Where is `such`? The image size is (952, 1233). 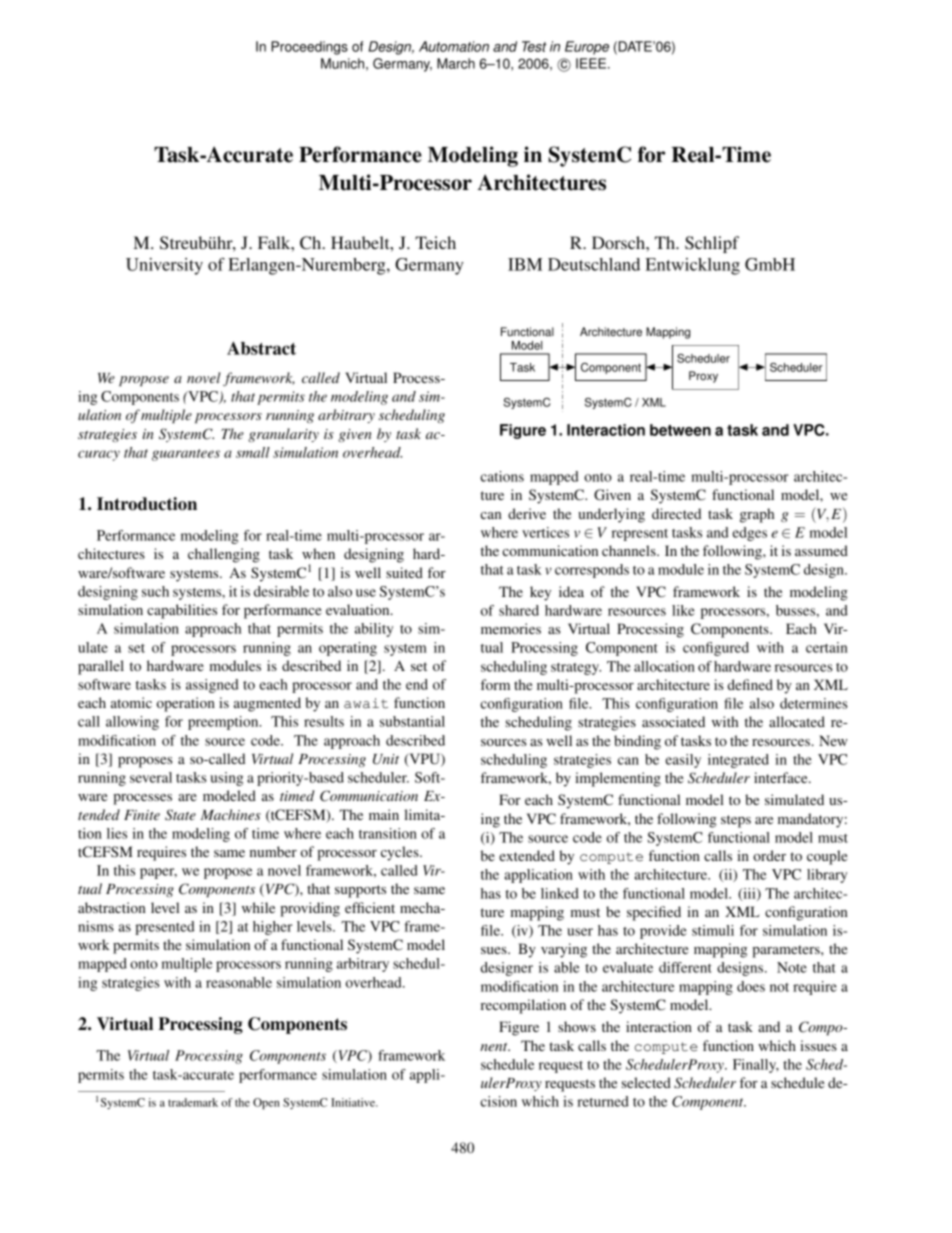 such is located at coordinates (155, 591).
